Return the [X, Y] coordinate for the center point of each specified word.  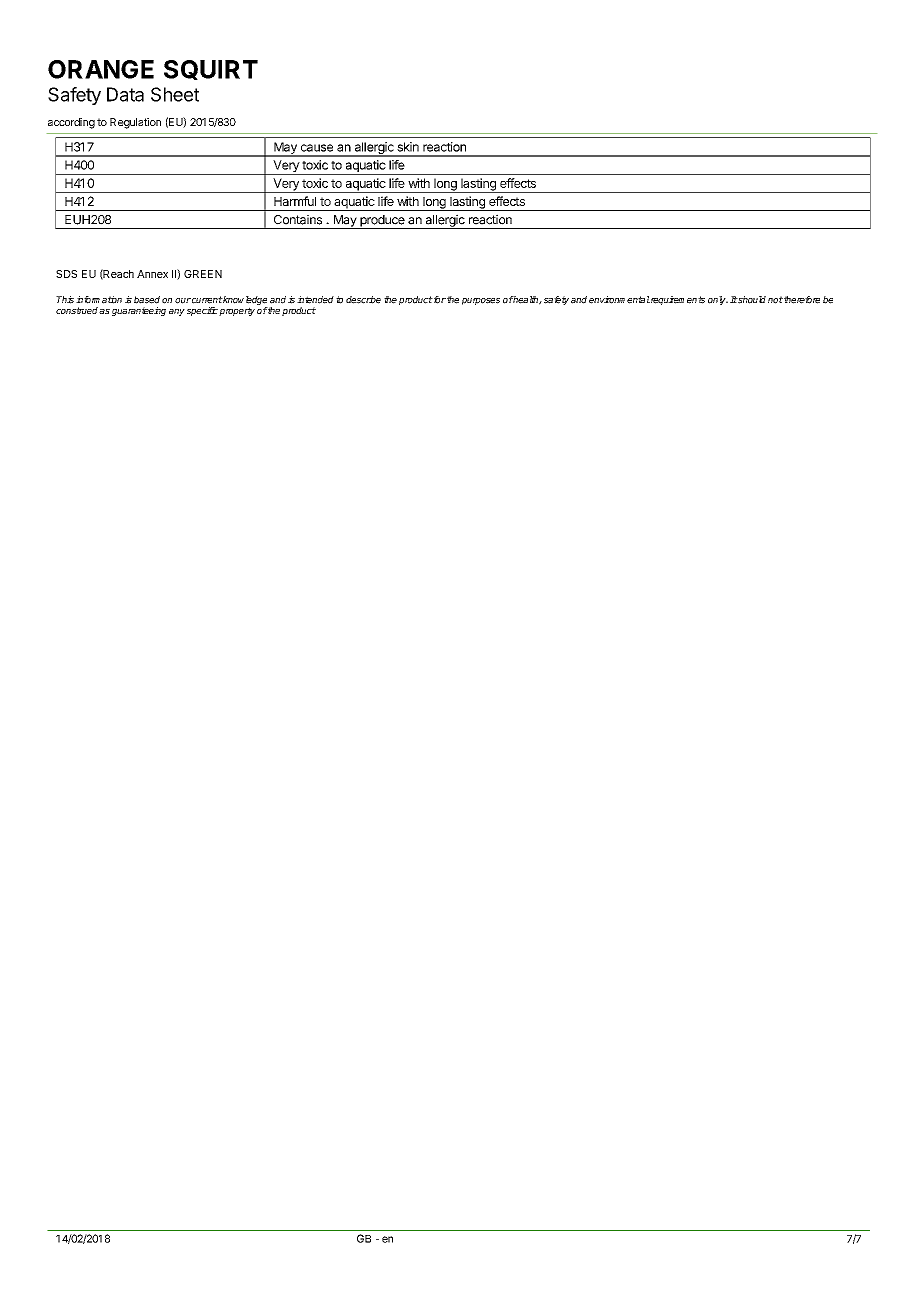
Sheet [175, 94]
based [147, 300]
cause [317, 148]
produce [382, 222]
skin [408, 147]
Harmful [295, 201]
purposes [481, 301]
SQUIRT [211, 70]
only [718, 300]
